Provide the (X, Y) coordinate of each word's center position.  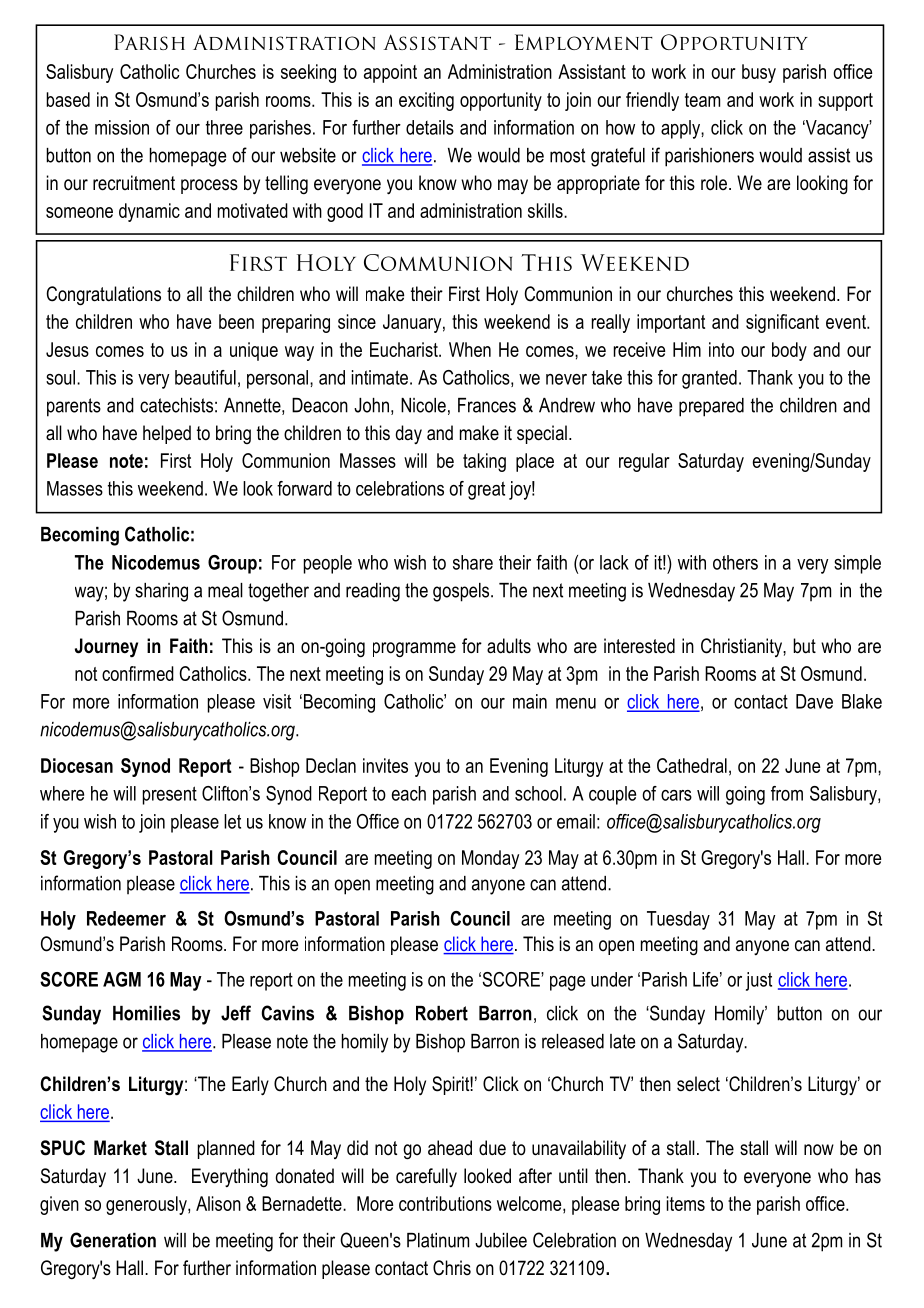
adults (509, 646)
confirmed (138, 673)
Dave (814, 701)
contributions (445, 1203)
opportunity (501, 101)
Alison (218, 1203)
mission (122, 127)
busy (759, 73)
